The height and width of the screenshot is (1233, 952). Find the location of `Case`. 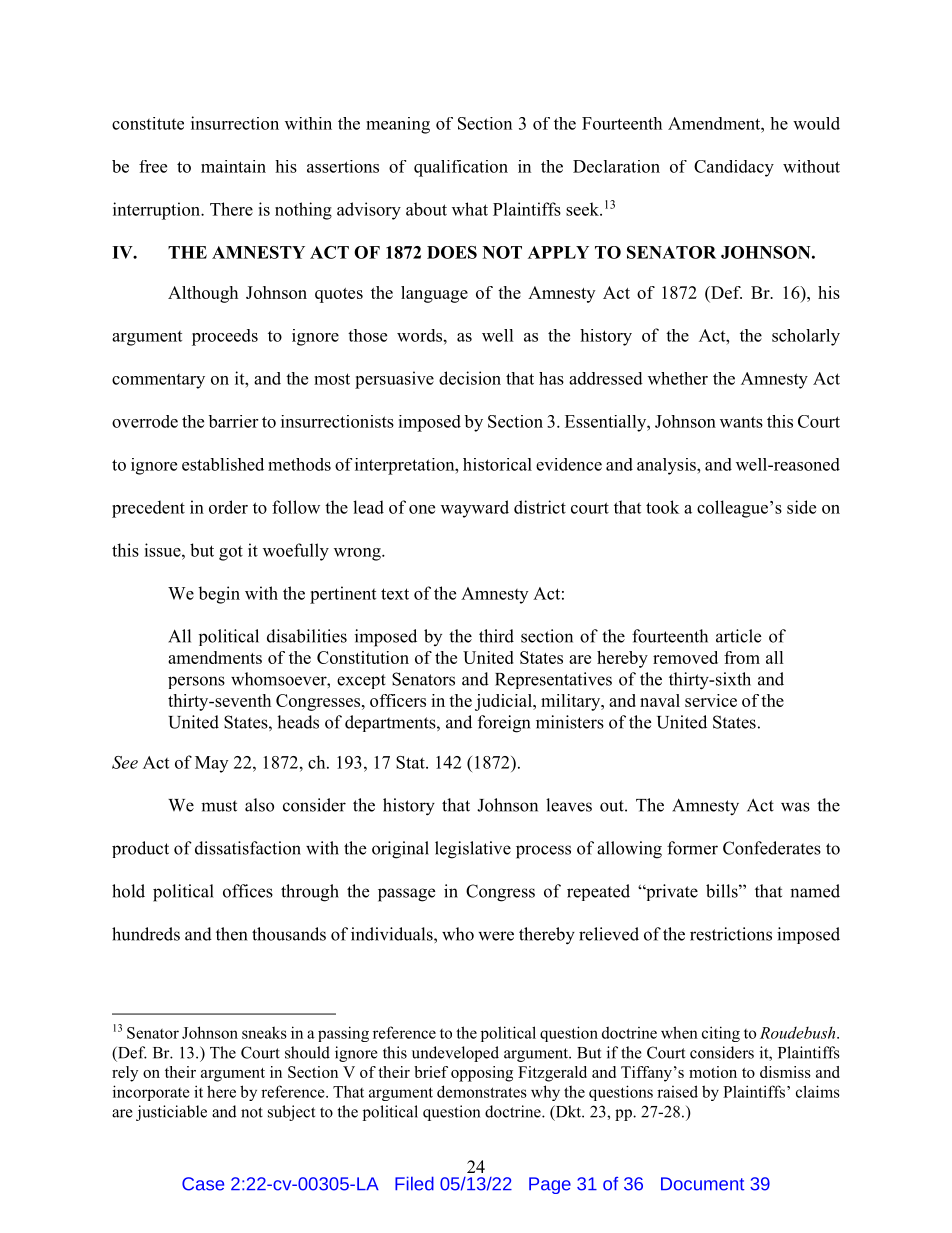

Case is located at coordinates (203, 1184).
